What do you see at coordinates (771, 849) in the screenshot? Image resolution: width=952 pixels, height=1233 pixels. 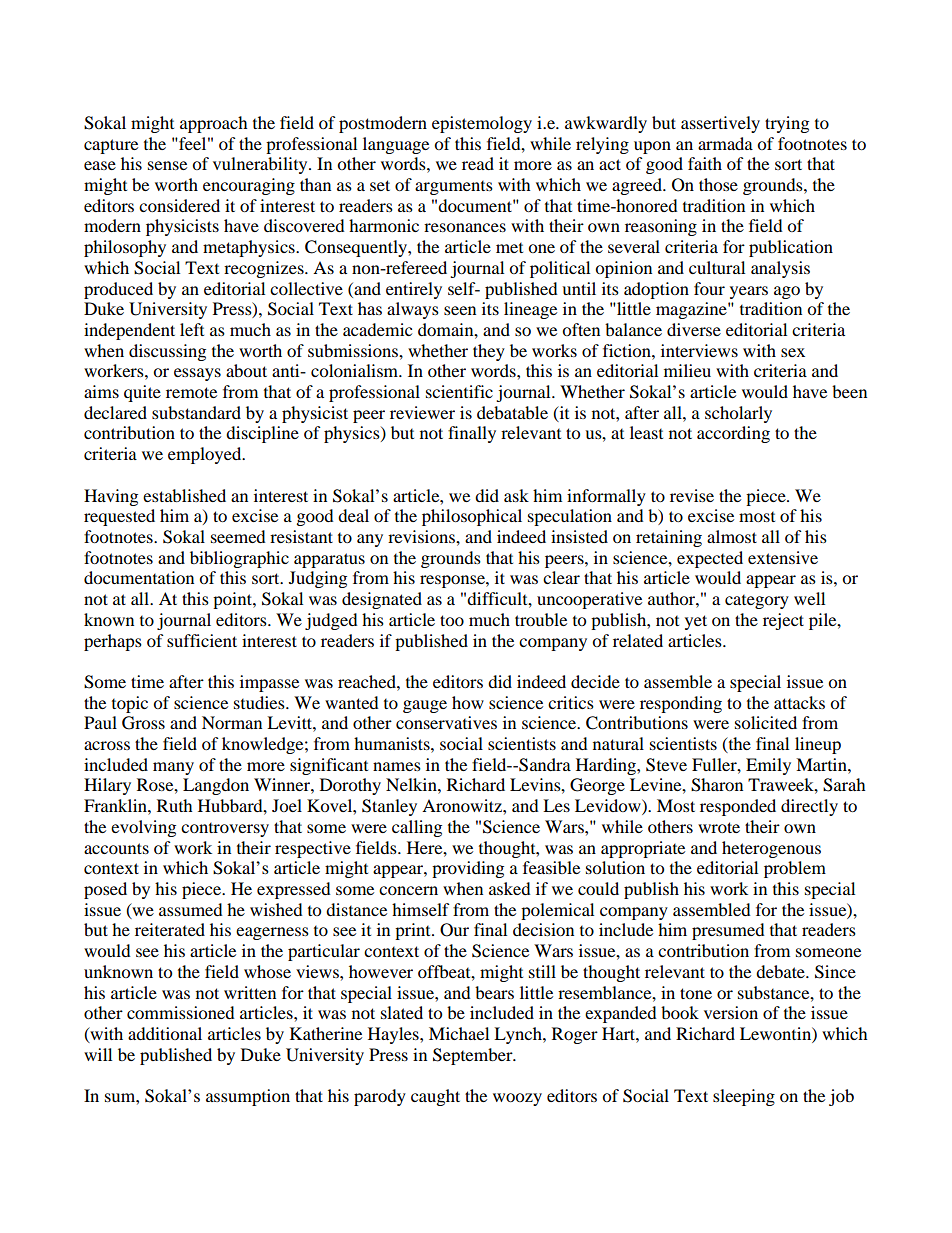 I see `heterogenous` at bounding box center [771, 849].
